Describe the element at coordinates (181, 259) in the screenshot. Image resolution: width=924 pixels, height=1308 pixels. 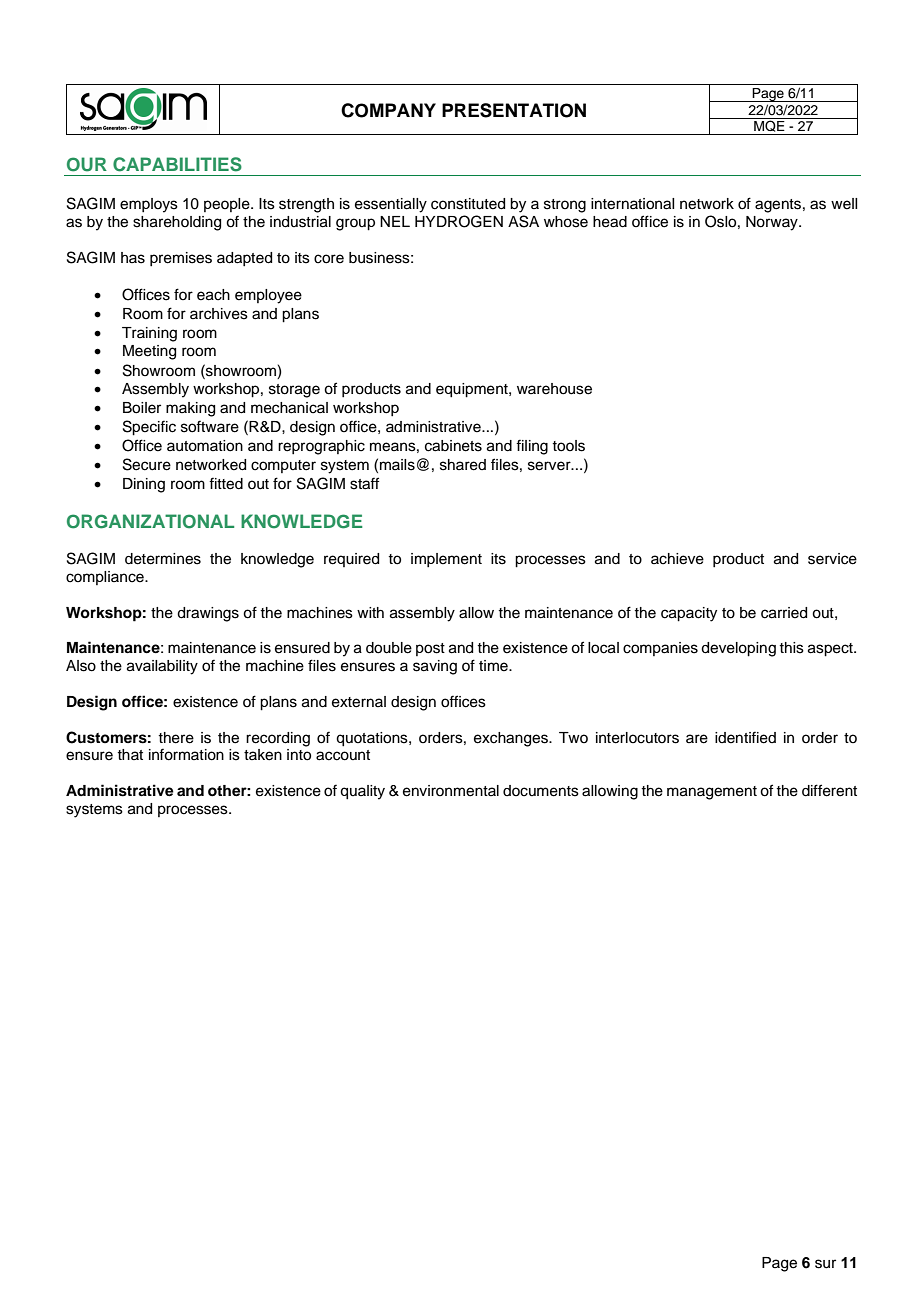
I see `premises` at that location.
